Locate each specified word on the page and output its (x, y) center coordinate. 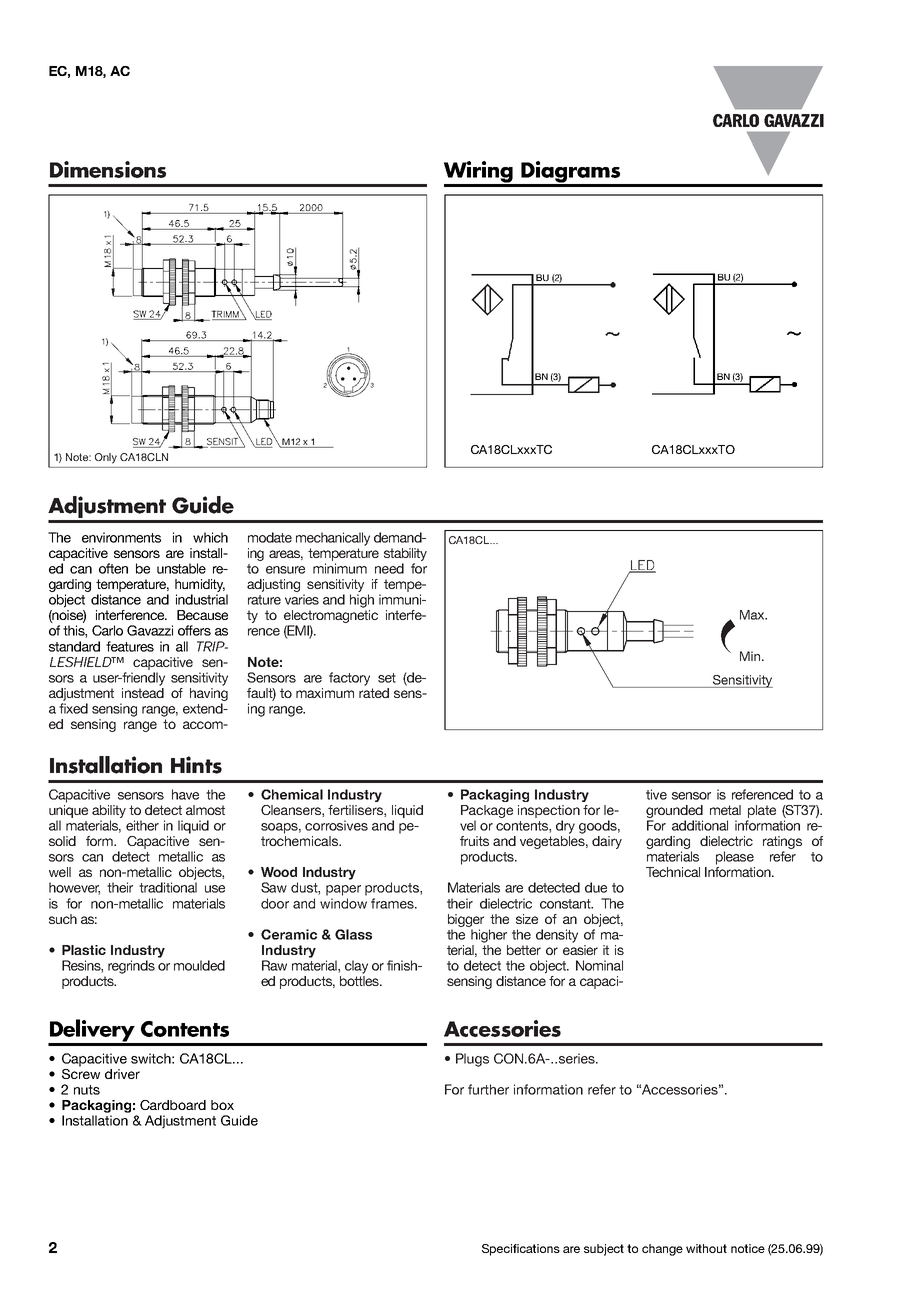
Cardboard (173, 1105)
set (387, 678)
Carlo (107, 630)
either (142, 825)
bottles (360, 981)
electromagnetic (331, 618)
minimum (340, 568)
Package (487, 811)
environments (121, 537)
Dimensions (108, 169)
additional (700, 825)
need (389, 568)
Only (106, 458)
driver (122, 1074)
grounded (674, 811)
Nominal (599, 965)
